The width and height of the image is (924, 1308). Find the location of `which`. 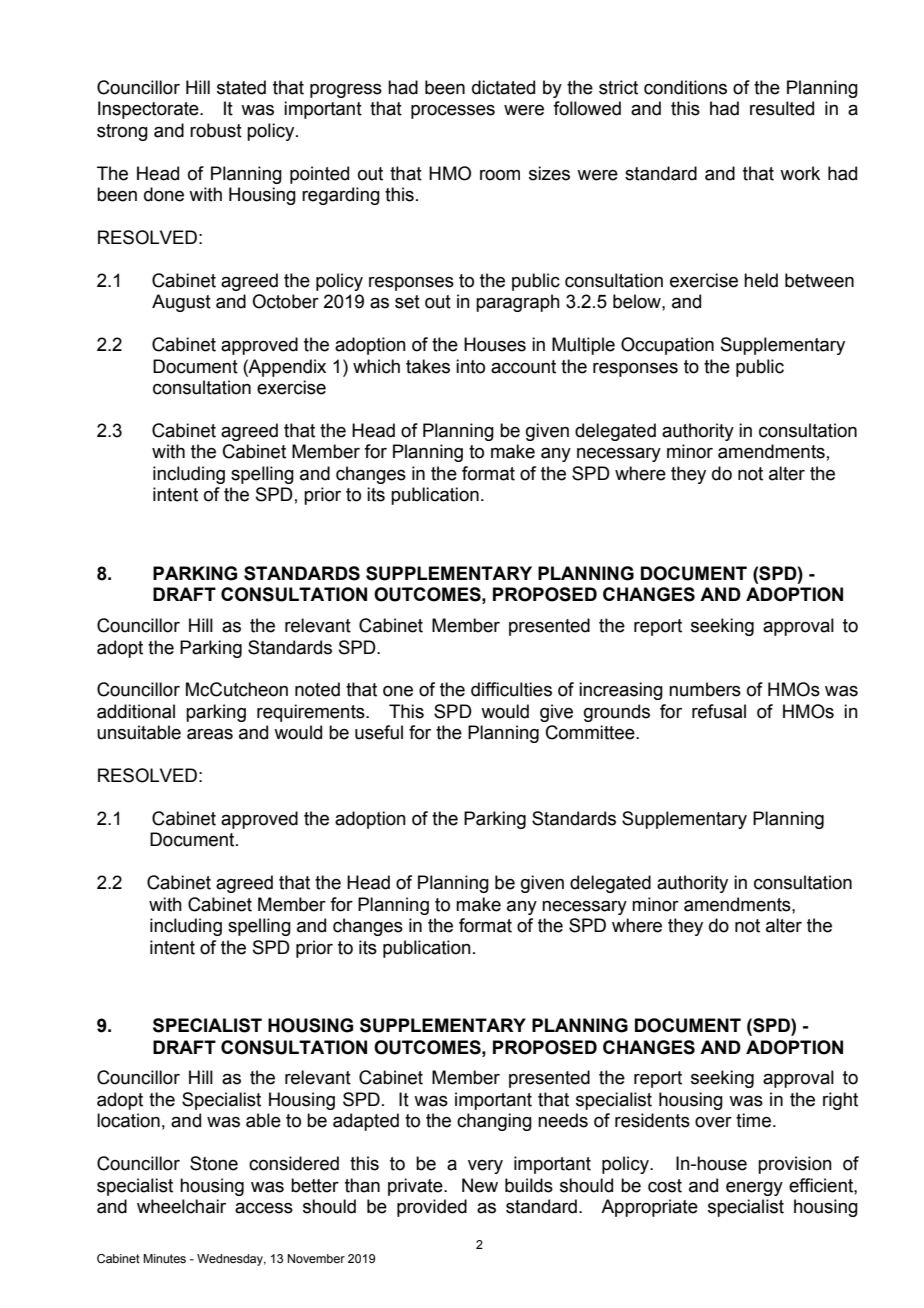

which is located at coordinates (376, 366).
